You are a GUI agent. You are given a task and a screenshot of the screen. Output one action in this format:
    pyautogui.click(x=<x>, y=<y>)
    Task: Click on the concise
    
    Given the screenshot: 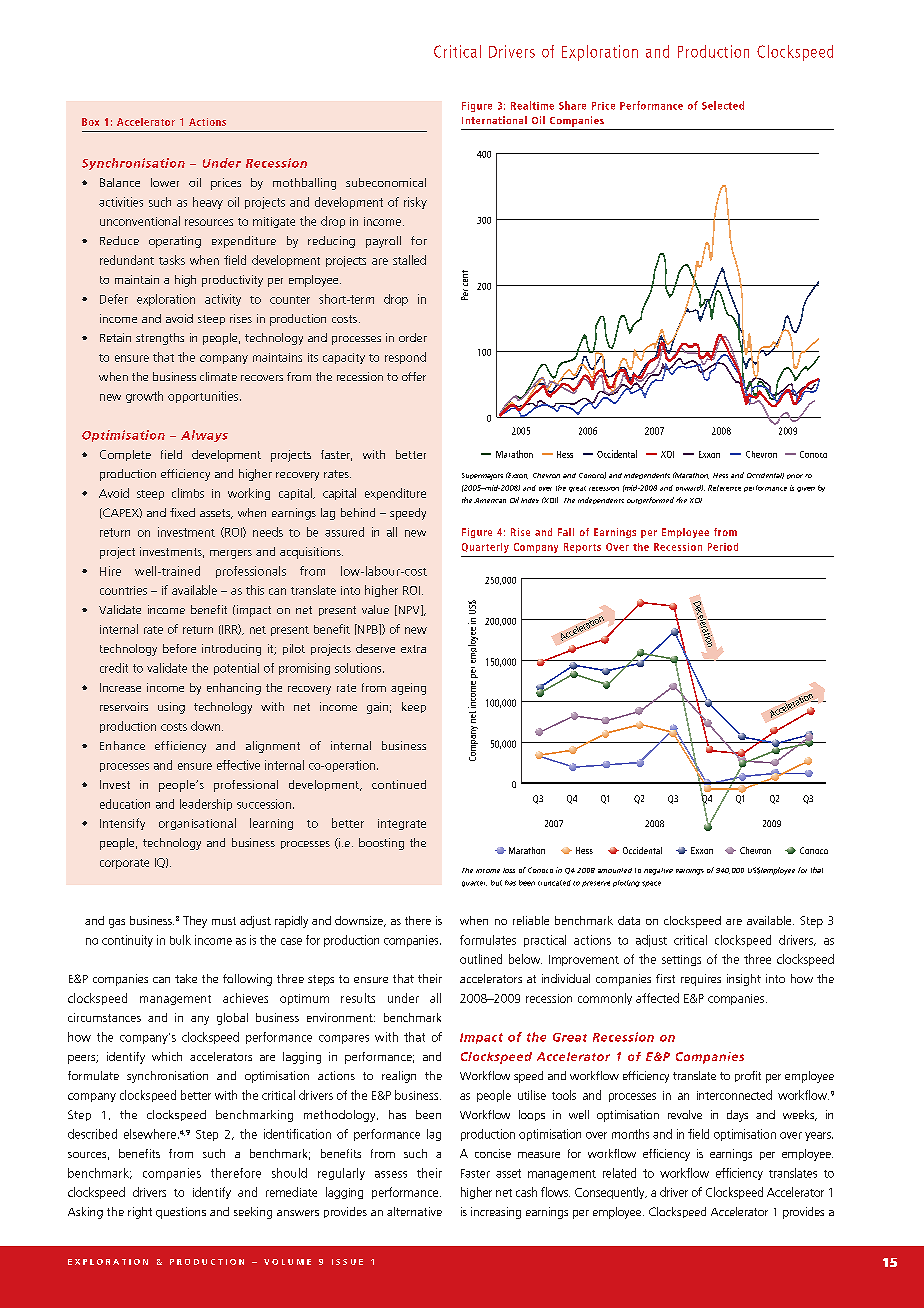 What is the action you would take?
    pyautogui.click(x=493, y=1153)
